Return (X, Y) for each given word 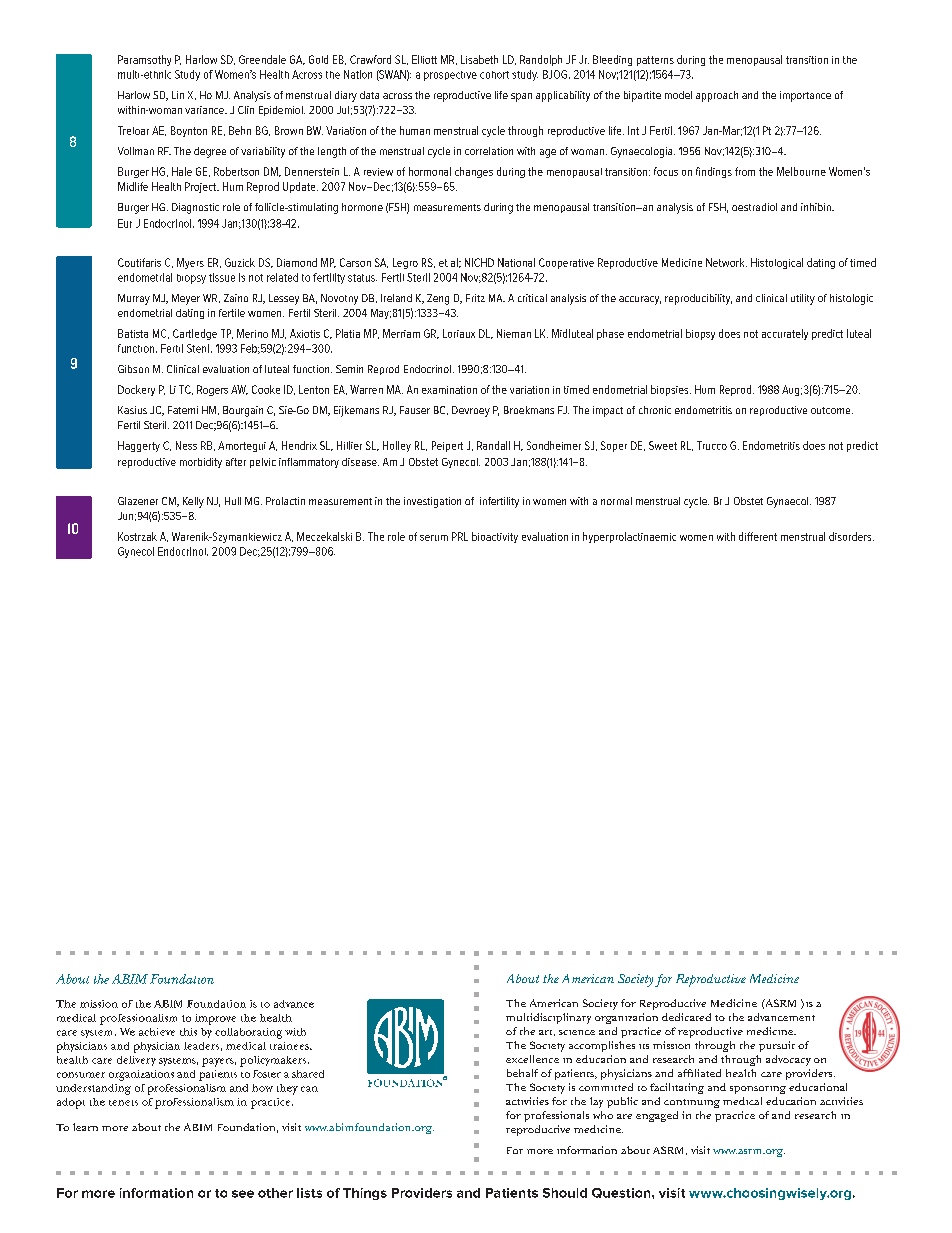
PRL (460, 536)
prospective (450, 76)
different (758, 536)
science (577, 1032)
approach (717, 96)
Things (365, 1194)
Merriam (401, 333)
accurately (785, 334)
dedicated (686, 1017)
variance (205, 110)
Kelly (193, 502)
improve (215, 1019)
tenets (123, 1103)
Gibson (133, 369)
